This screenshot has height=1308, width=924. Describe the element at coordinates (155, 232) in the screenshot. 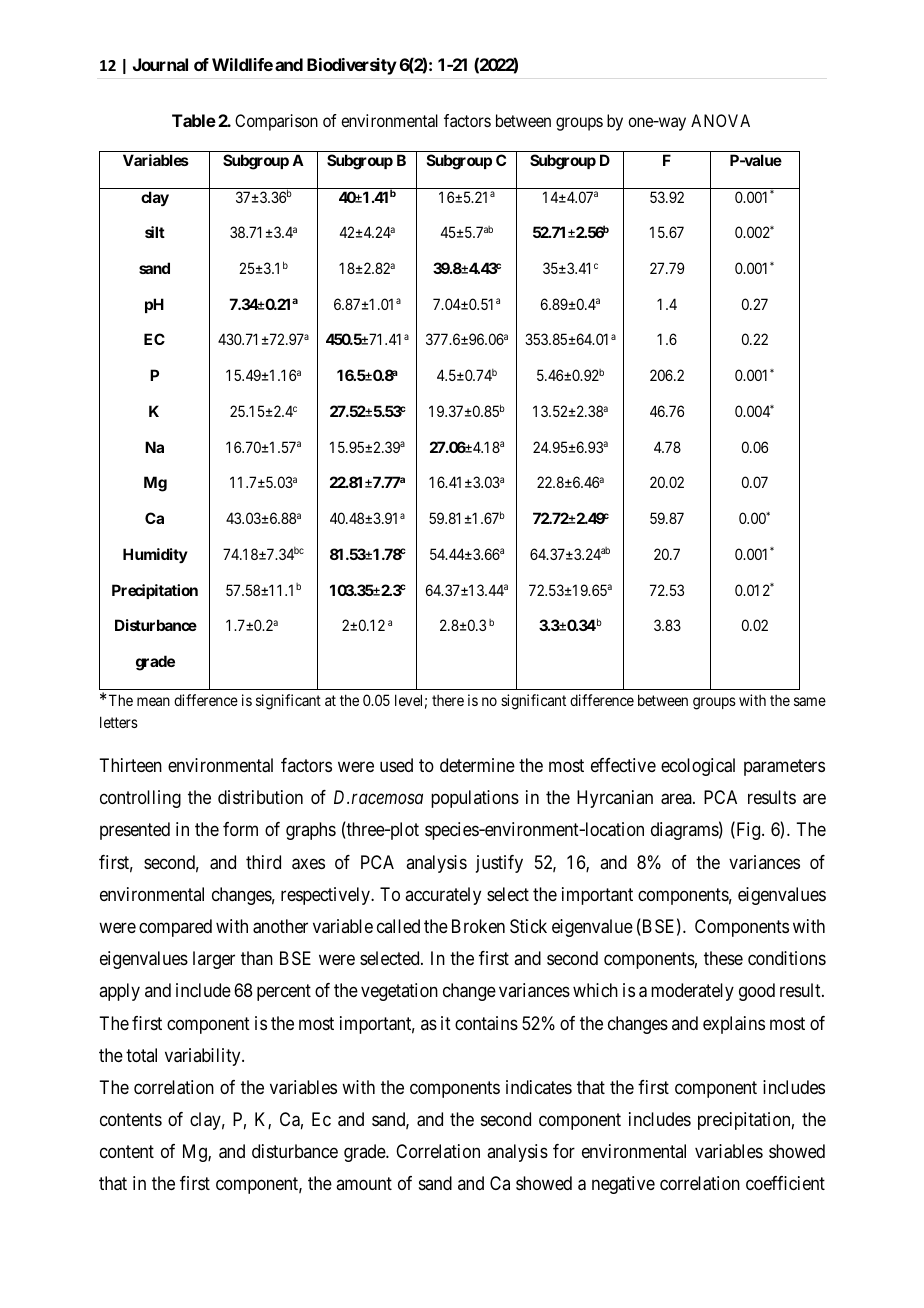

I see `silt` at that location.
